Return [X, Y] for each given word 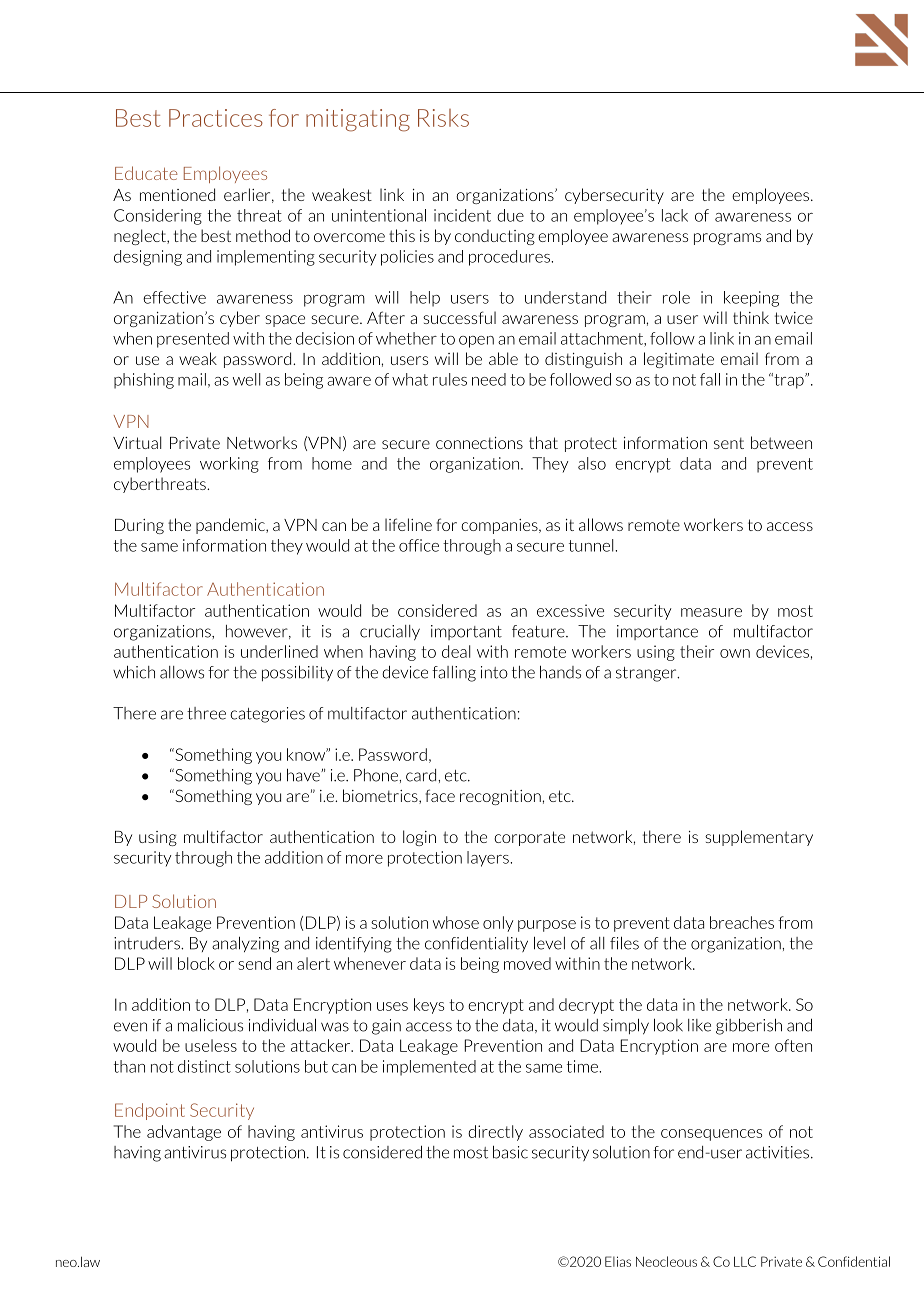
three [206, 713]
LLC [745, 1261]
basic [510, 1152]
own [735, 653]
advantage [184, 1133]
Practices [216, 118]
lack [675, 215]
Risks [443, 118]
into [494, 672]
